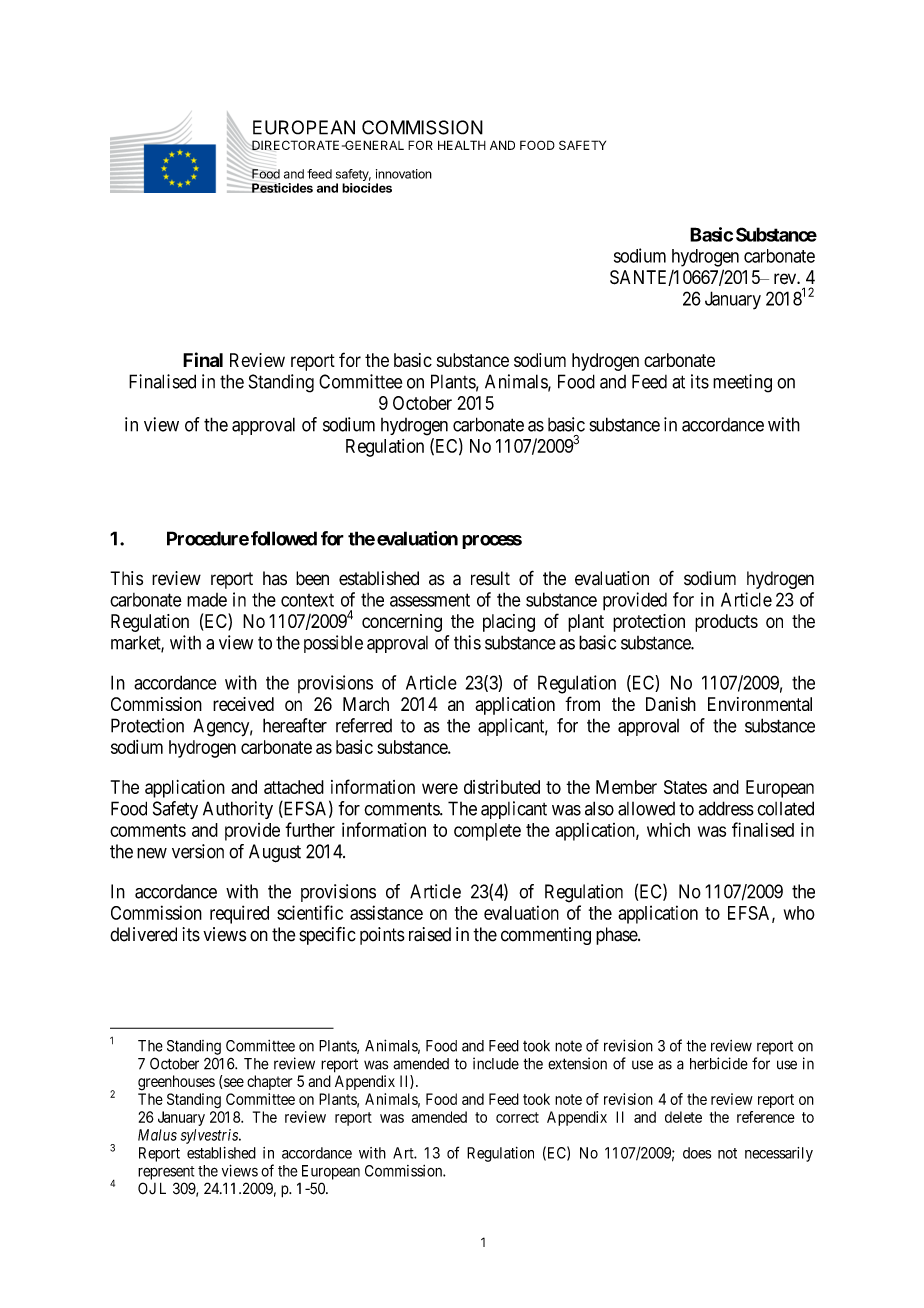 The width and height of the screenshot is (924, 1308). What do you see at coordinates (462, 145) in the screenshot?
I see `HEALTH` at bounding box center [462, 145].
